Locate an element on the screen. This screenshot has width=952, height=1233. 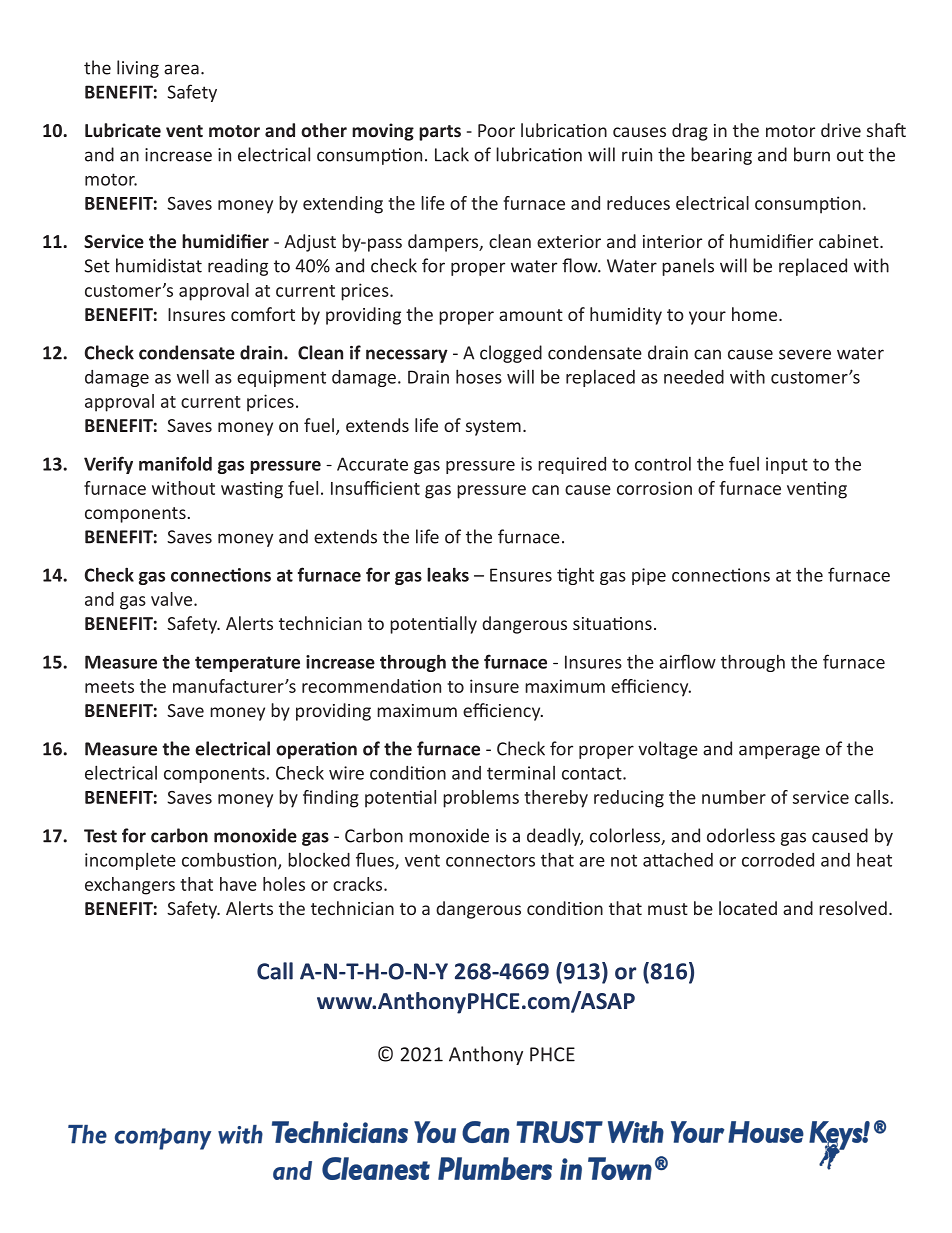
connectors is located at coordinates (490, 860).
